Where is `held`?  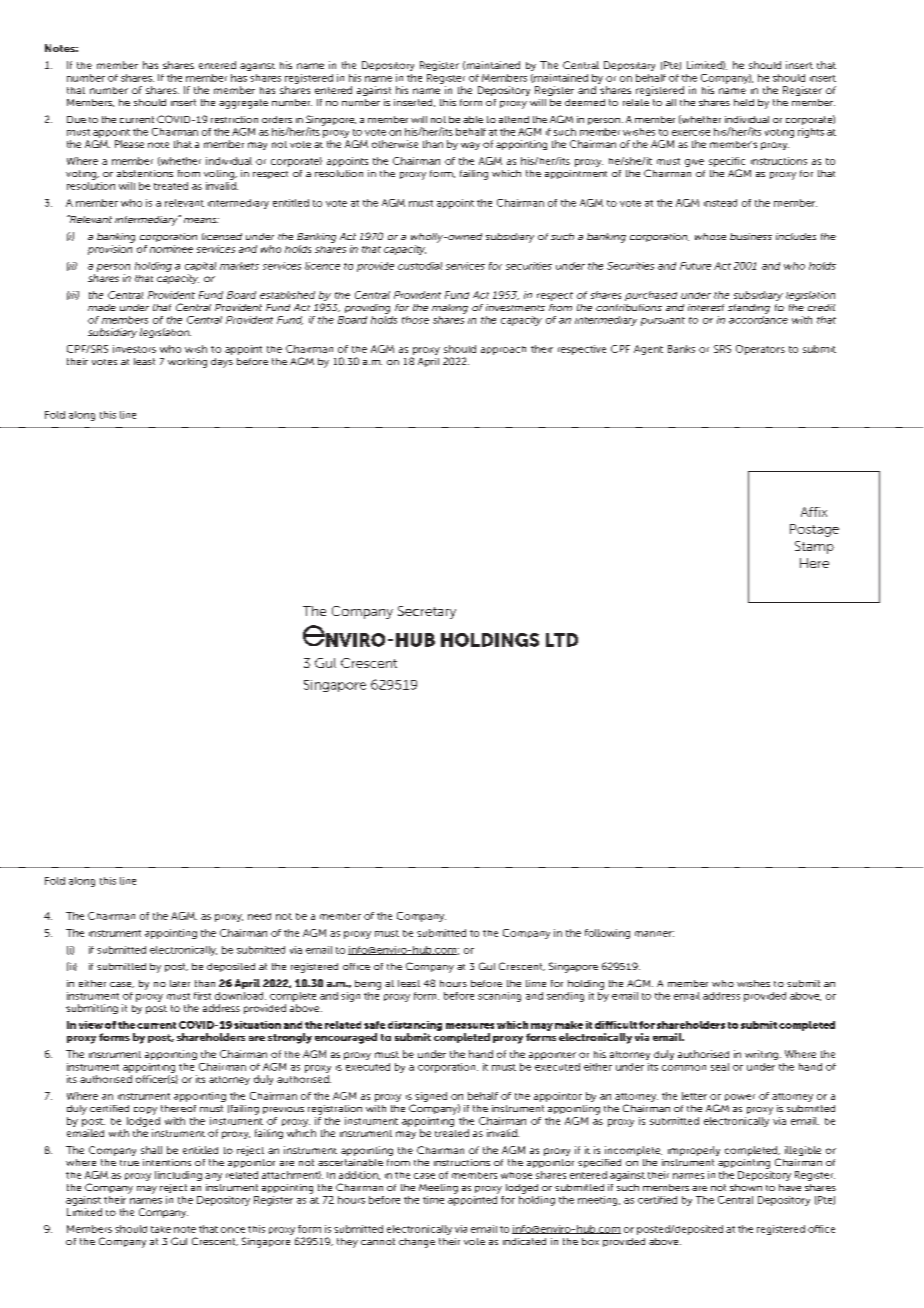 held is located at coordinates (744, 102).
